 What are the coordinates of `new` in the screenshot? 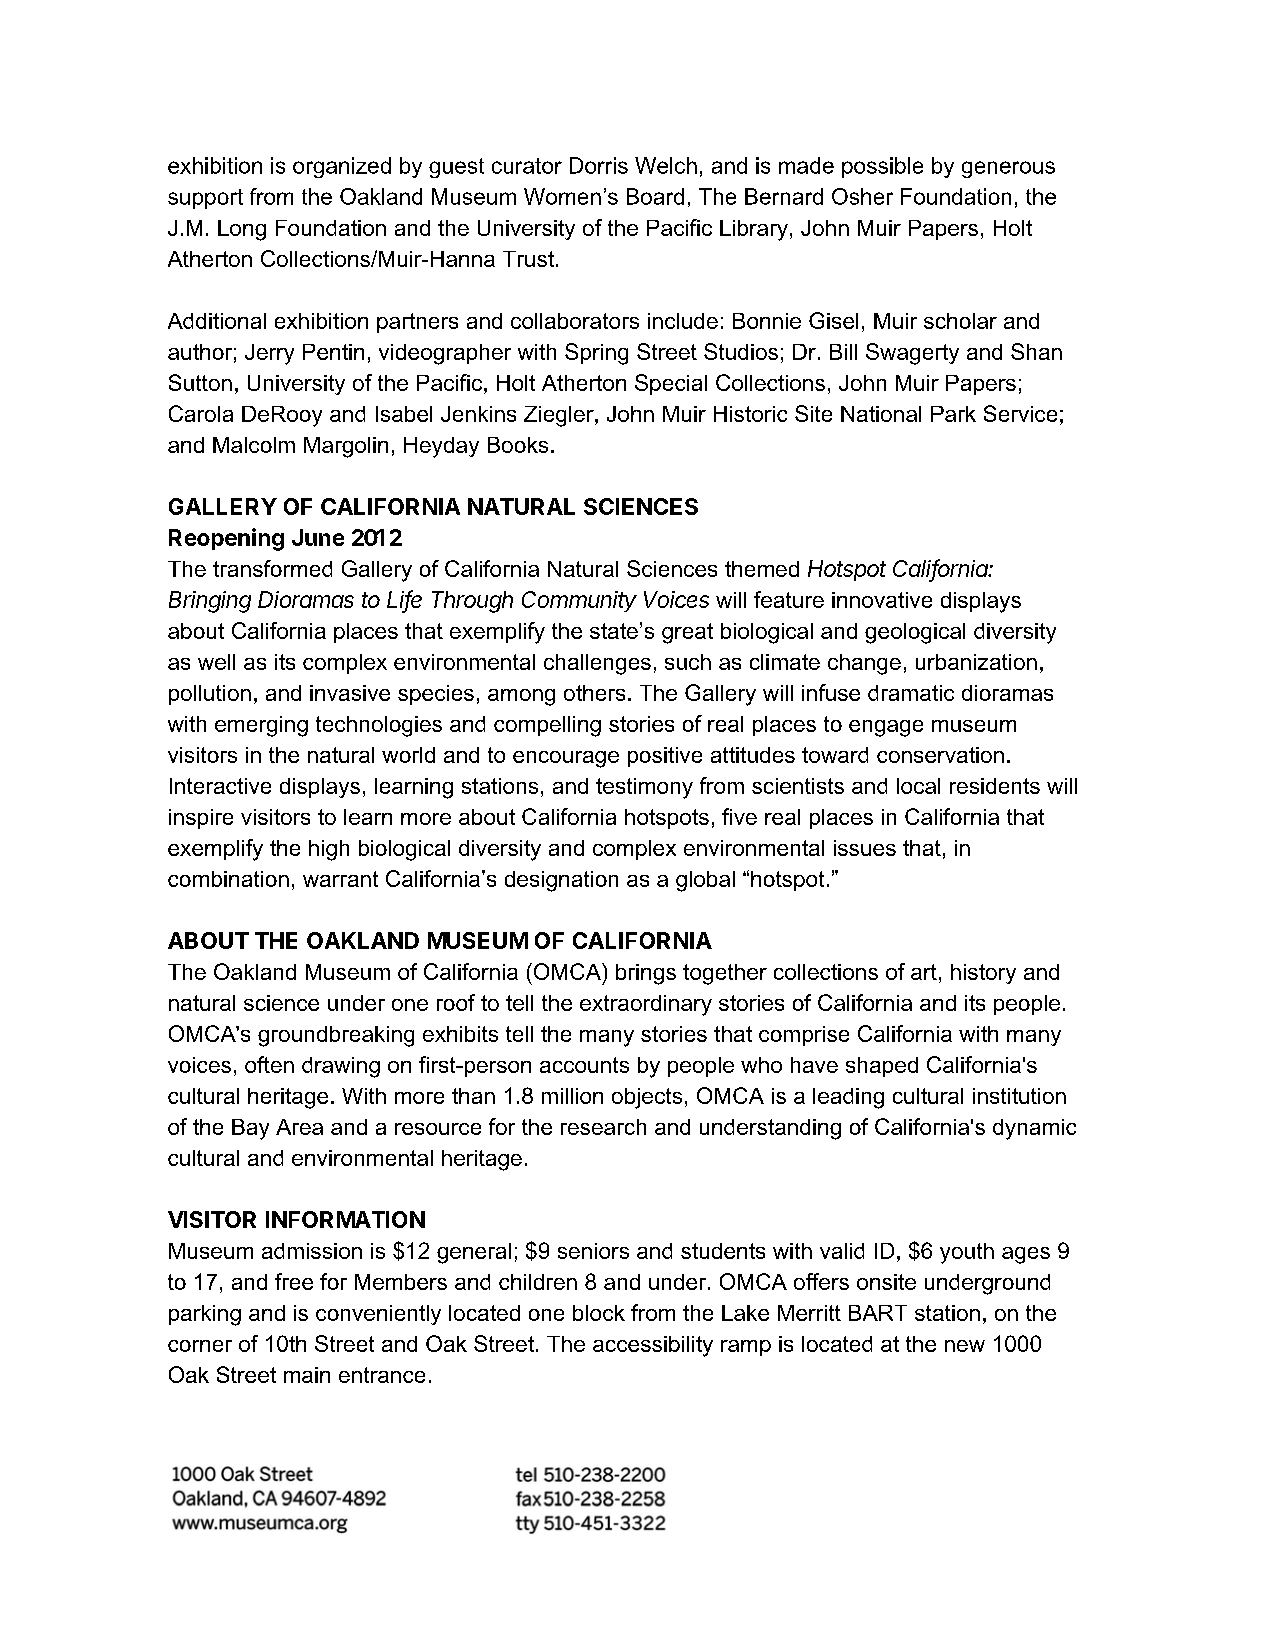 It's located at (965, 1346).
